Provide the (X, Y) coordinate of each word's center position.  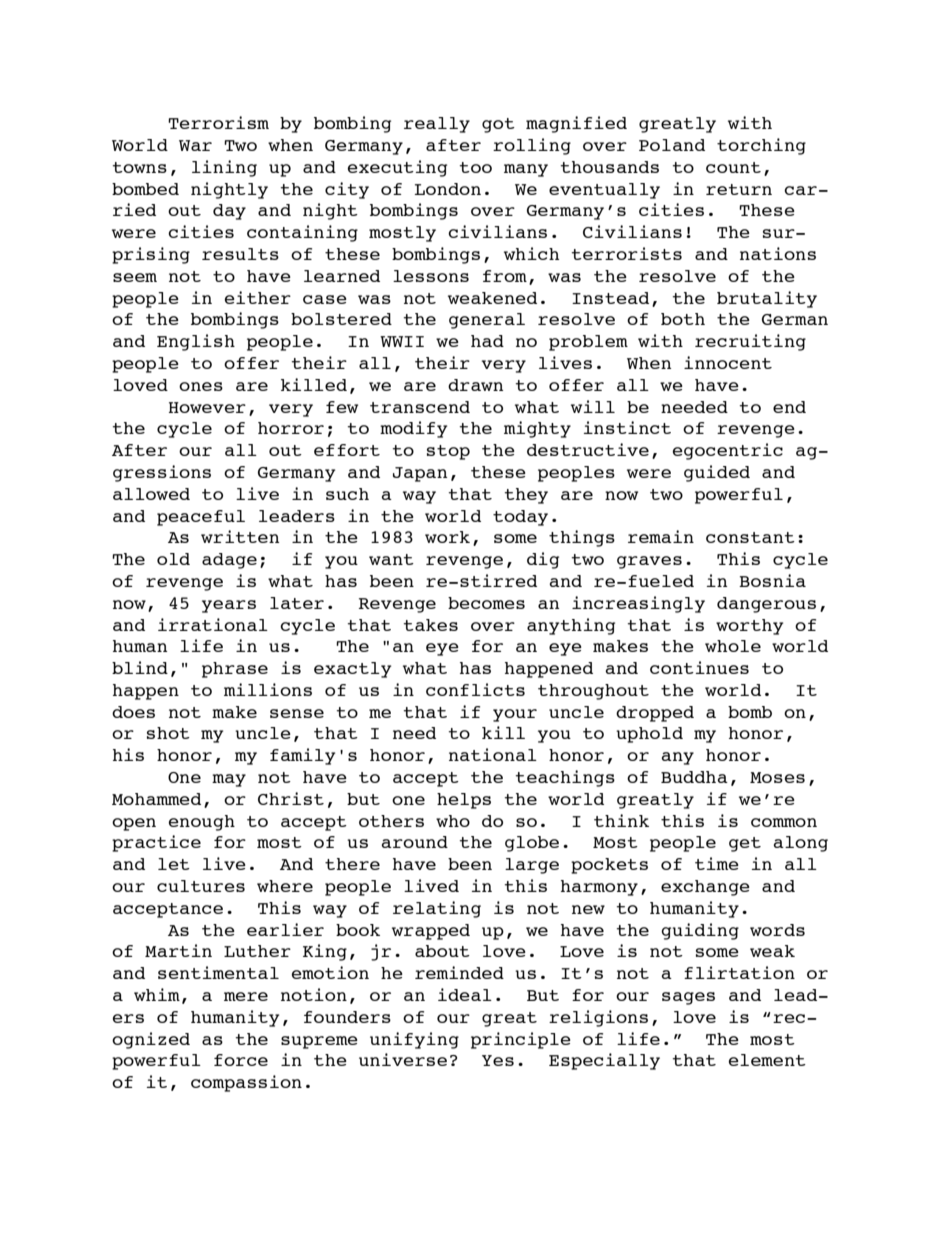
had (487, 341)
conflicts (475, 689)
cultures (201, 886)
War (195, 145)
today (520, 518)
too (475, 167)
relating (437, 909)
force (241, 1060)
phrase (235, 670)
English (196, 342)
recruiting (750, 342)
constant (750, 537)
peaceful (201, 518)
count (733, 167)
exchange (705, 888)
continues (699, 667)
